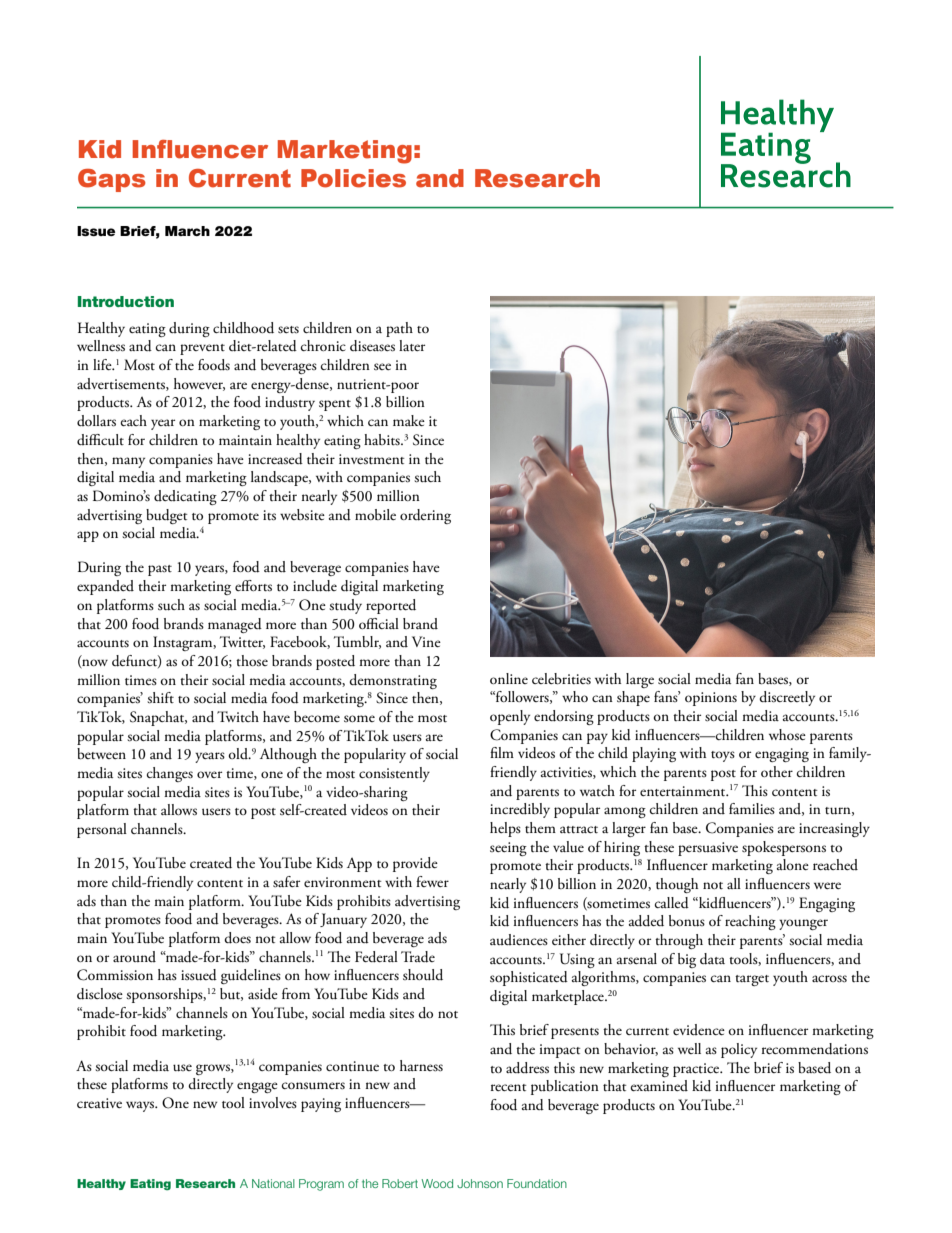  Describe the element at coordinates (353, 178) in the screenshot. I see `Policies` at that location.
